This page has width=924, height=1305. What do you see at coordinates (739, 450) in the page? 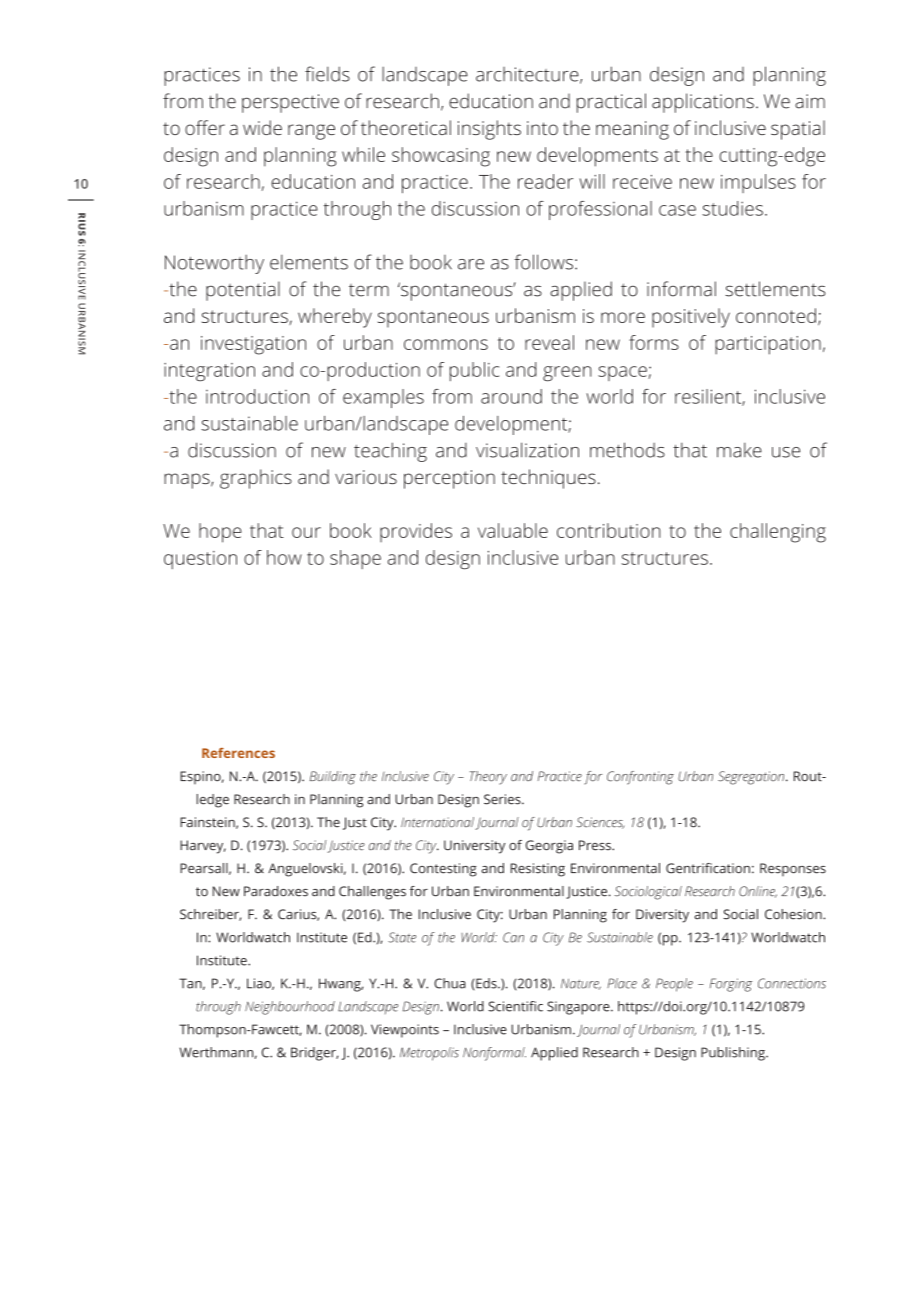
I see `make` at bounding box center [739, 450].
